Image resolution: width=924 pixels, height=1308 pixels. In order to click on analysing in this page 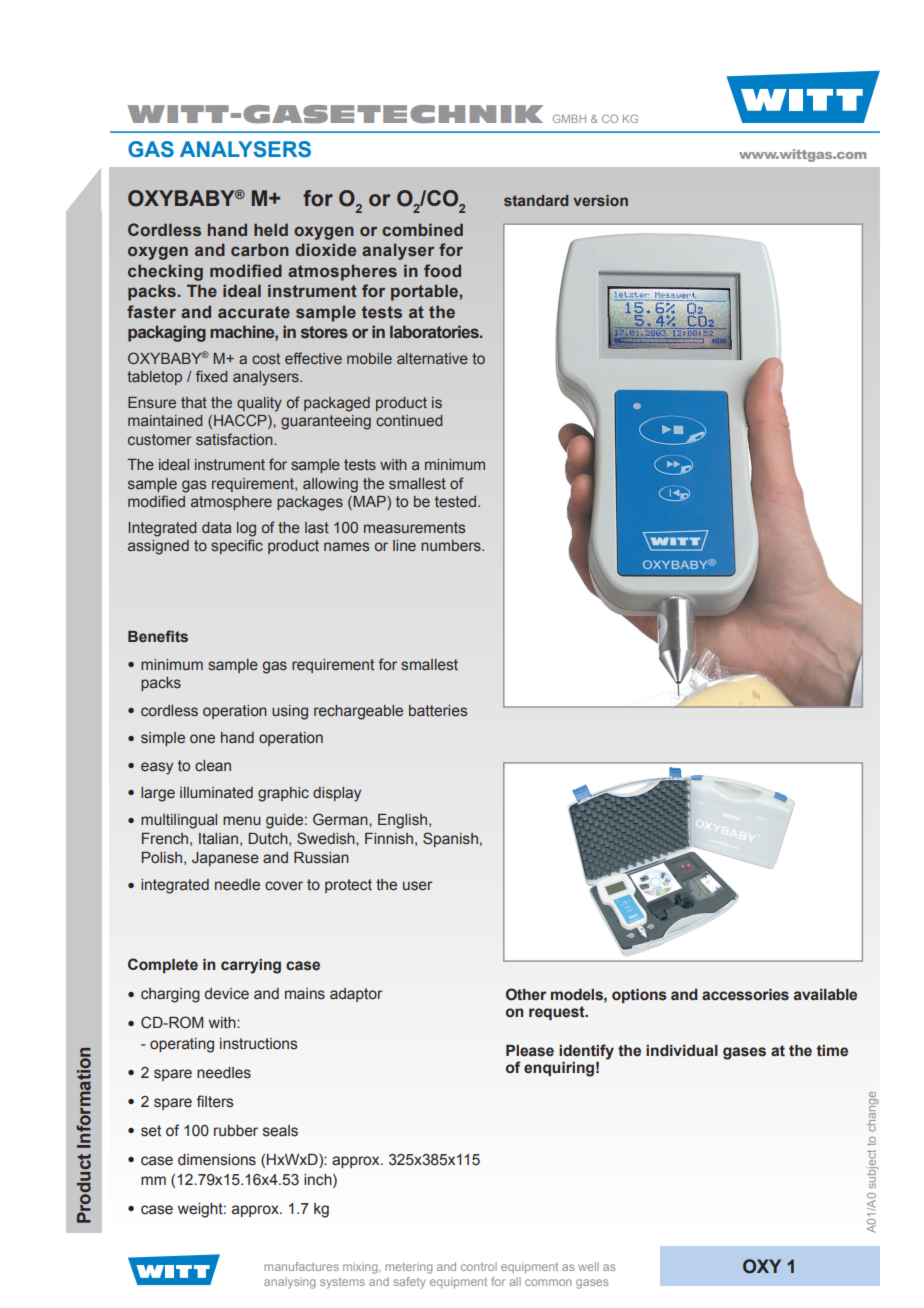, I will do `click(289, 1283)`.
